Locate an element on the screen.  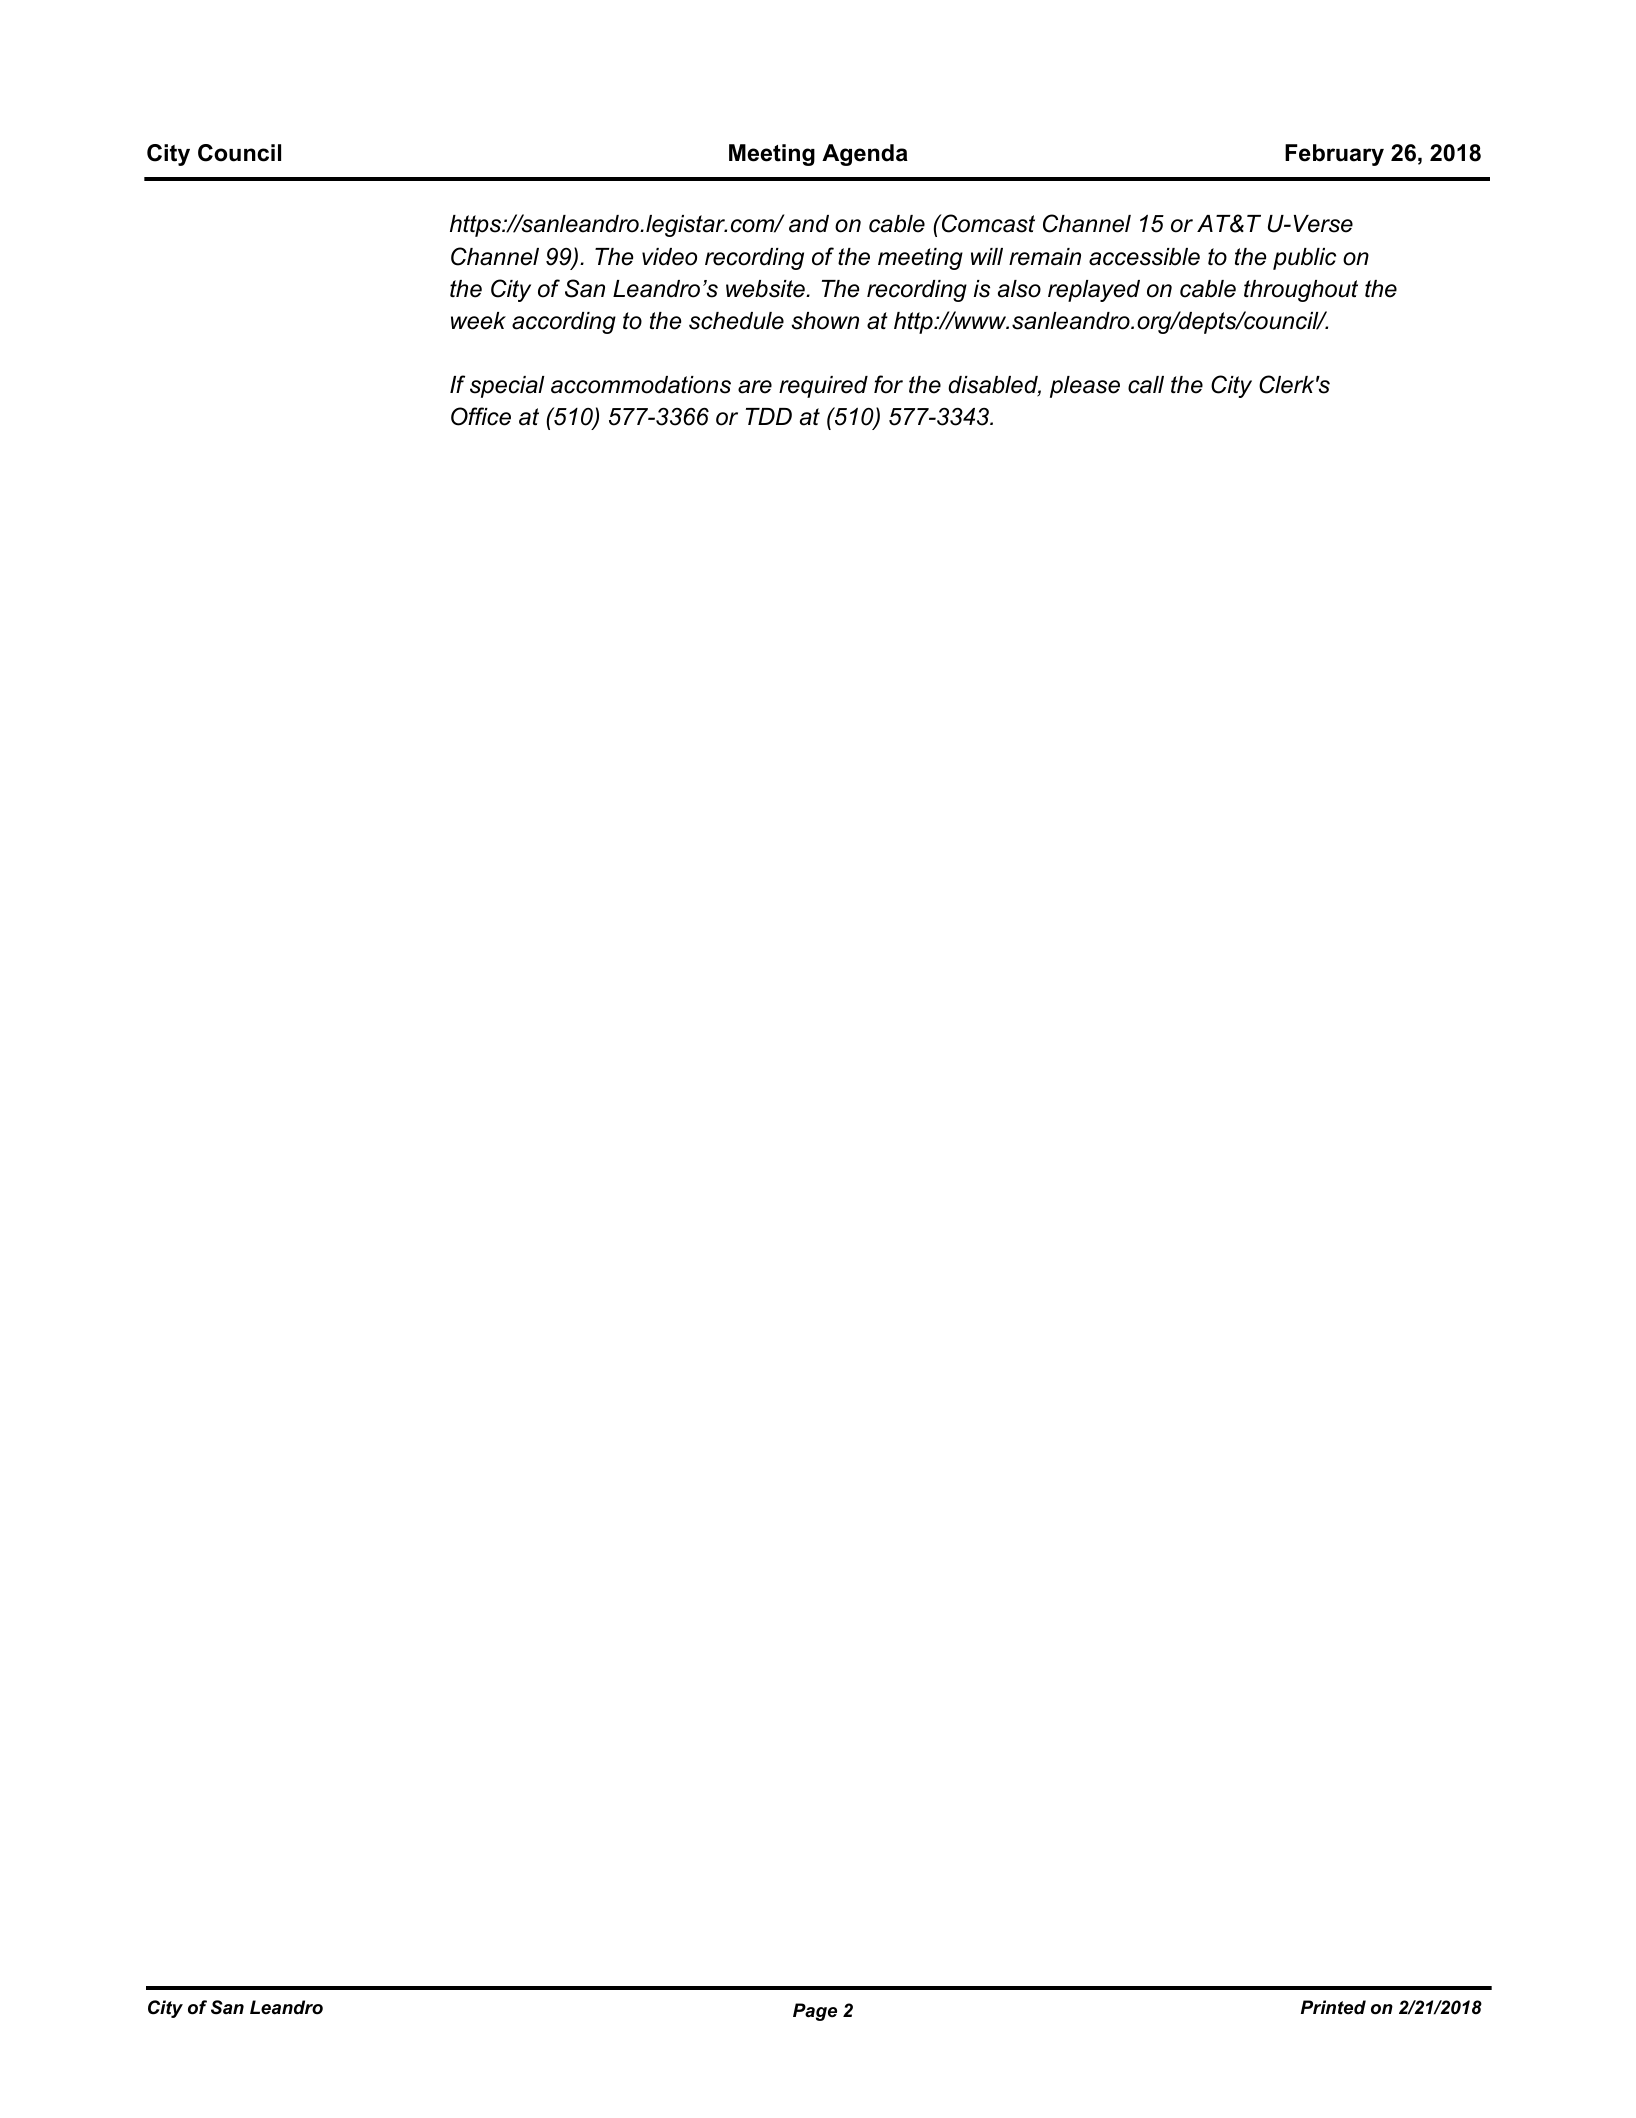
please is located at coordinates (1085, 387).
